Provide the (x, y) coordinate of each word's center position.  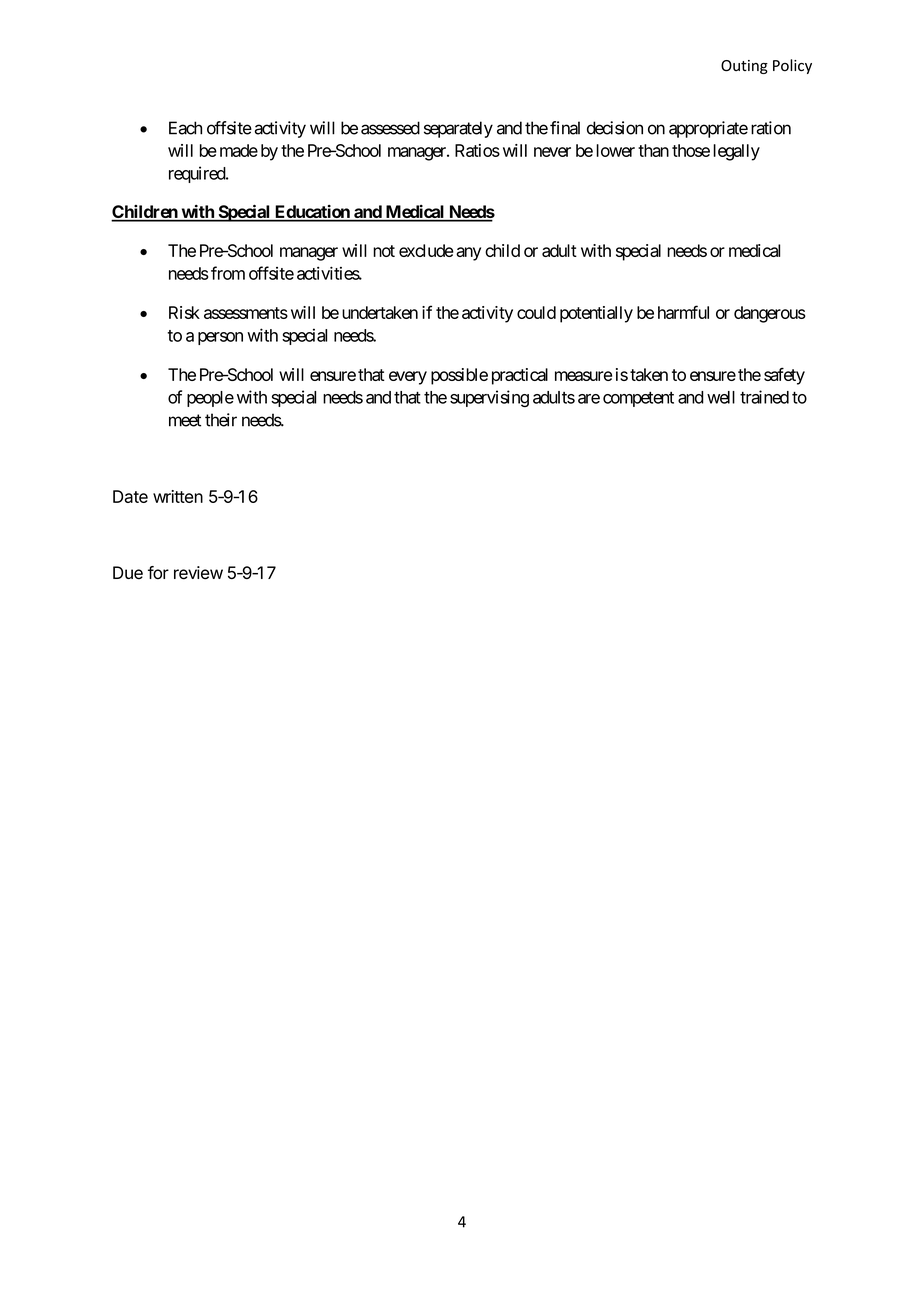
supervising (489, 398)
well (721, 397)
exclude (426, 250)
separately (458, 129)
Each (185, 128)
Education (312, 213)
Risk (184, 312)
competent (638, 399)
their (221, 420)
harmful (683, 312)
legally (736, 152)
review (198, 573)
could (536, 312)
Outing (744, 67)
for (158, 573)
